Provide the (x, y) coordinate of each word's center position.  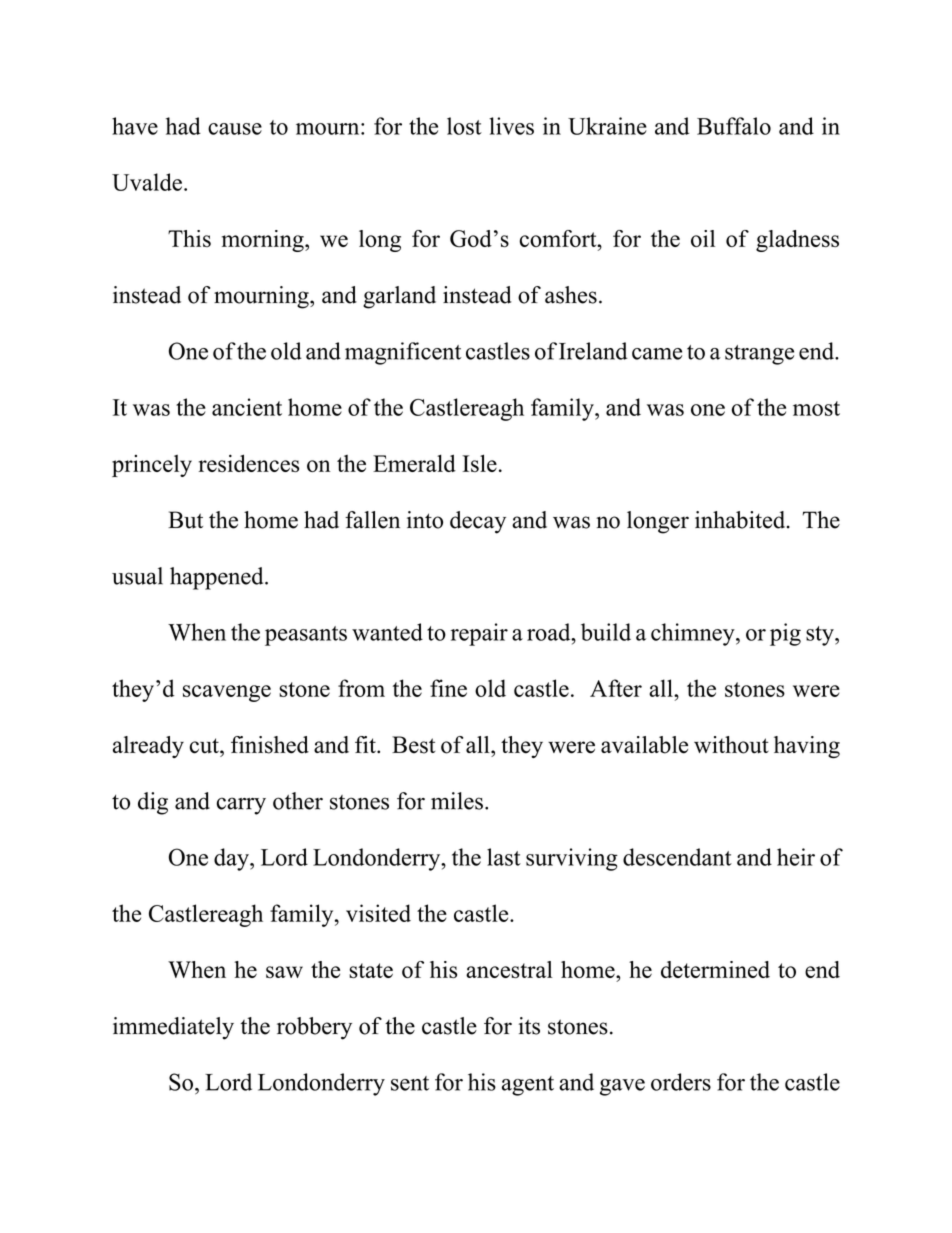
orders (681, 1082)
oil (703, 238)
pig (785, 634)
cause (235, 129)
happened (218, 578)
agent (528, 1086)
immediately (173, 1028)
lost (464, 126)
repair (479, 634)
